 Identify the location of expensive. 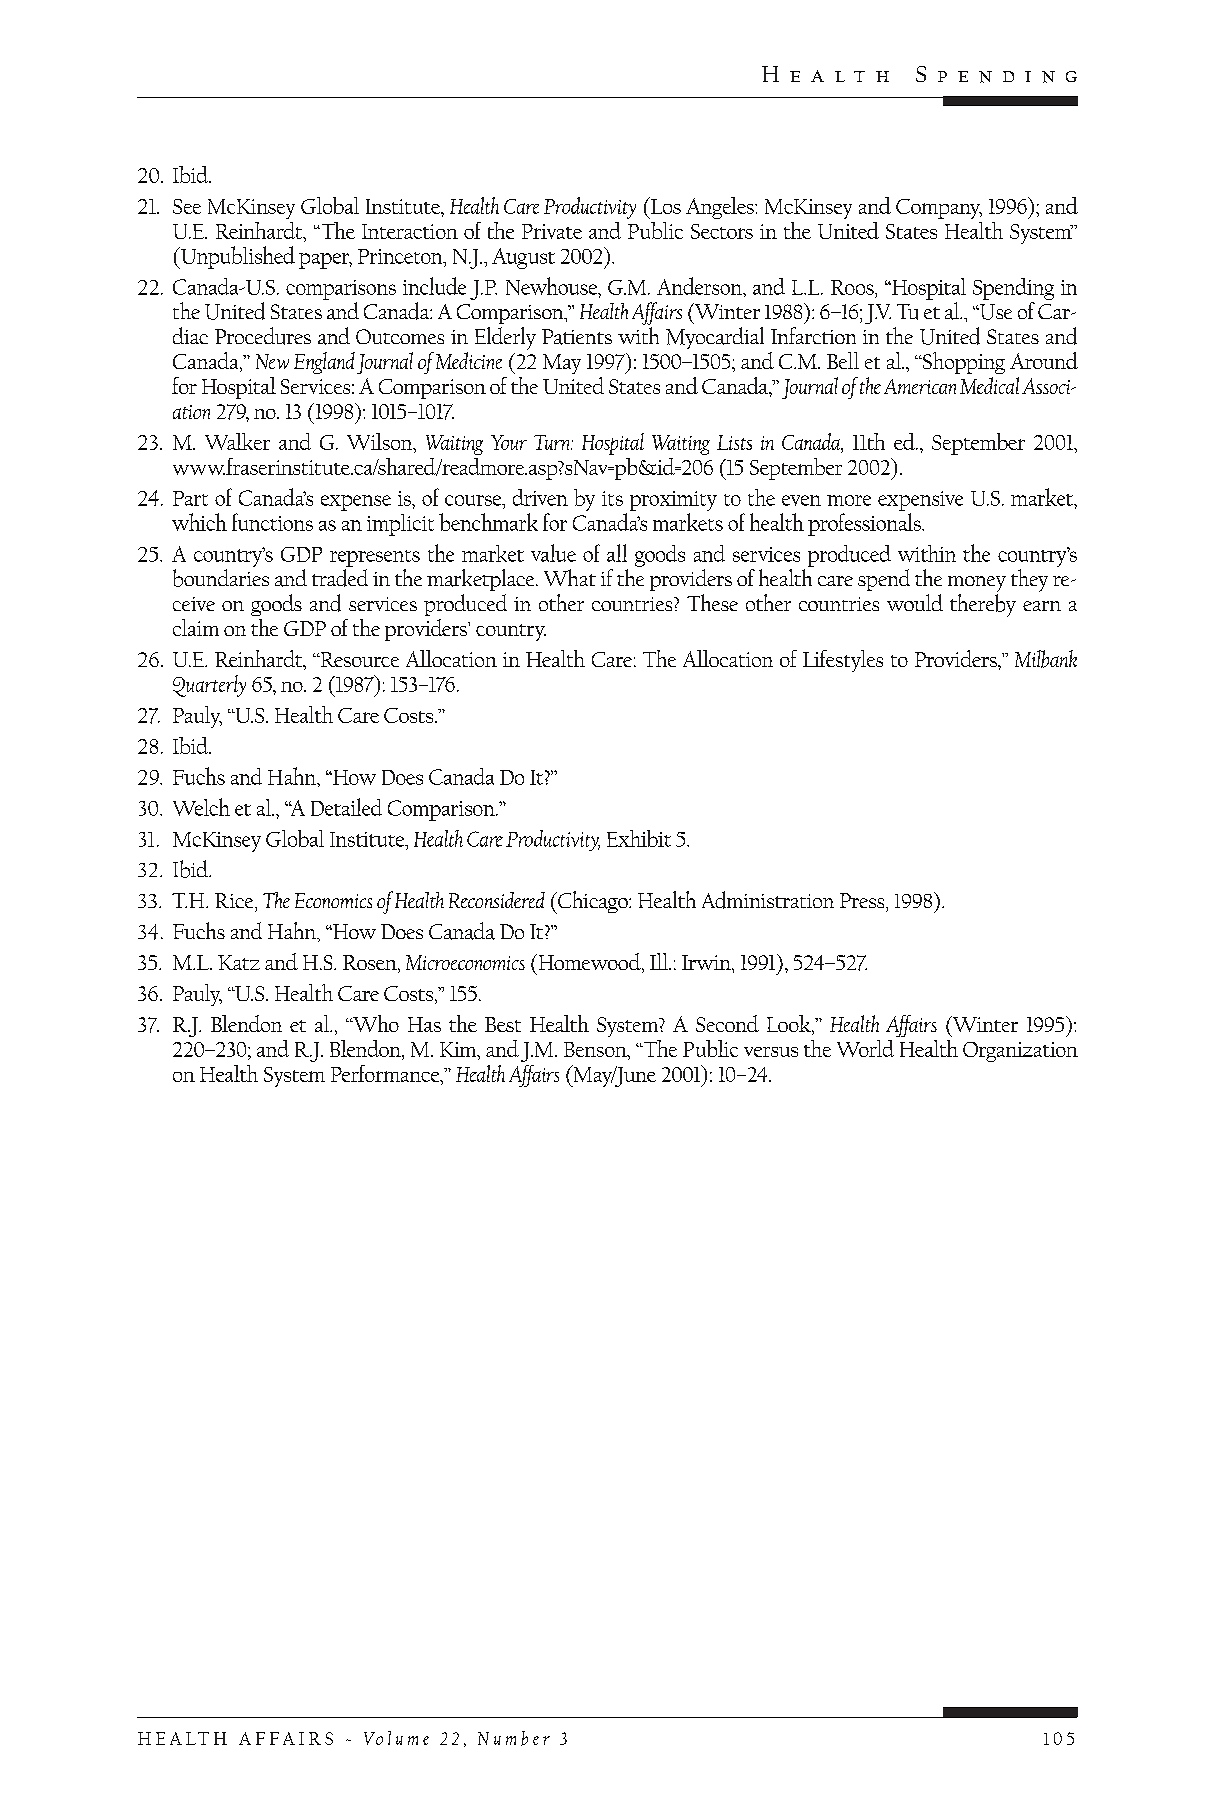
(920, 501).
